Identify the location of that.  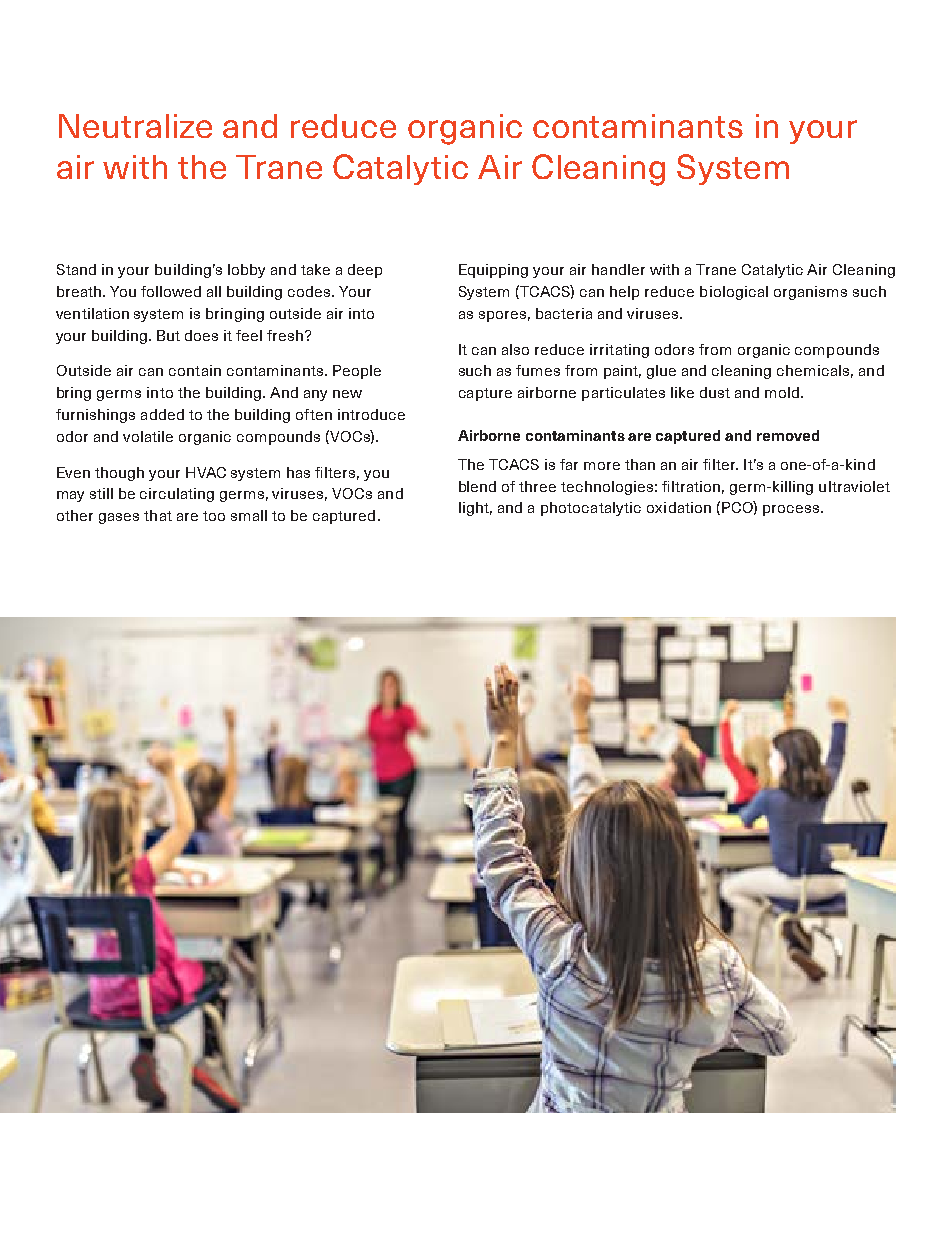
(158, 515).
